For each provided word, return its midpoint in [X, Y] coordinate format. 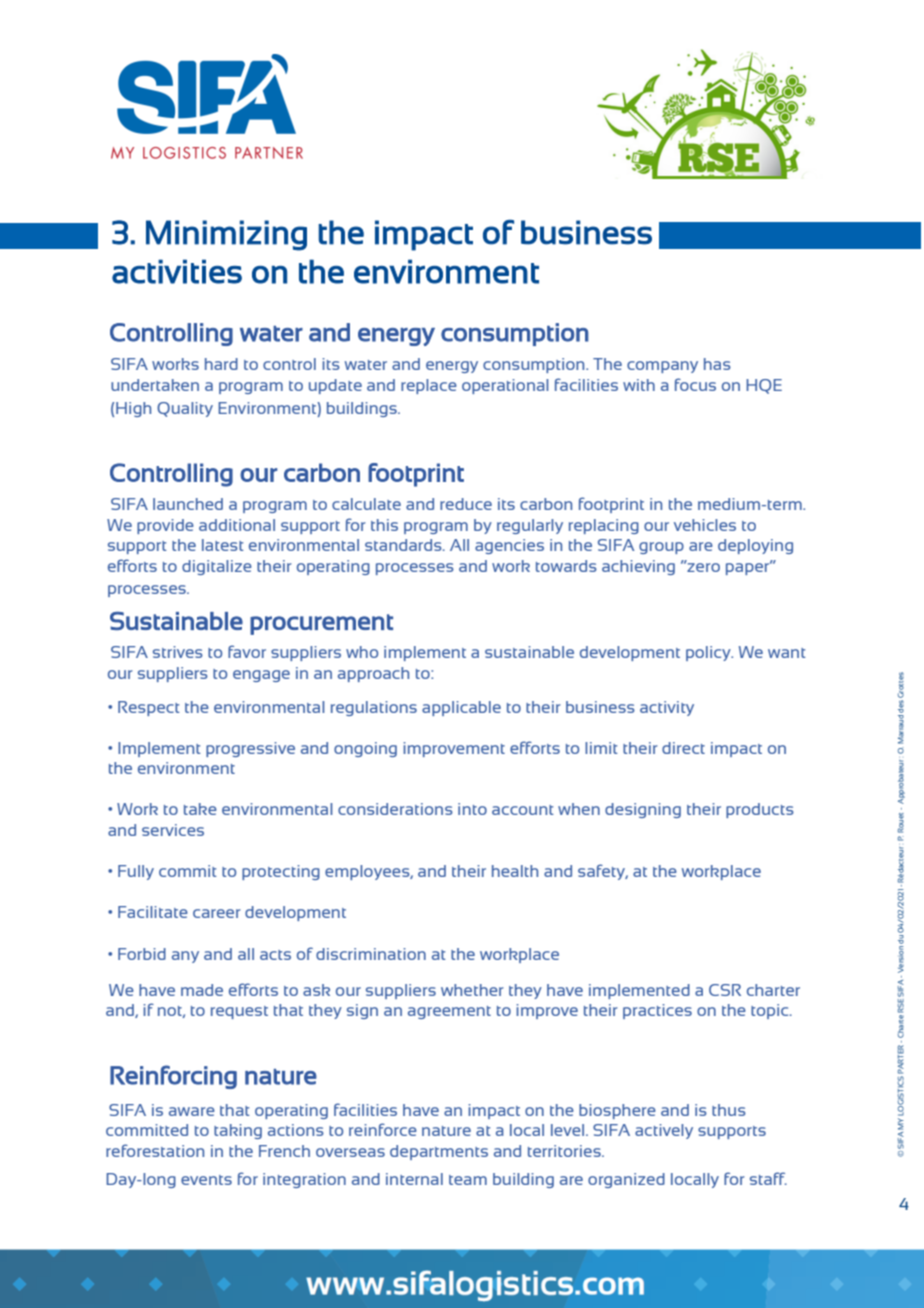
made [202, 990]
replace [429, 386]
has [717, 364]
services [173, 830]
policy [709, 653]
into [472, 809]
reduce [466, 504]
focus [695, 384]
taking [238, 1131]
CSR [725, 990]
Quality [185, 409]
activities [177, 271]
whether [472, 990]
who [362, 652]
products [760, 810]
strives [178, 652]
